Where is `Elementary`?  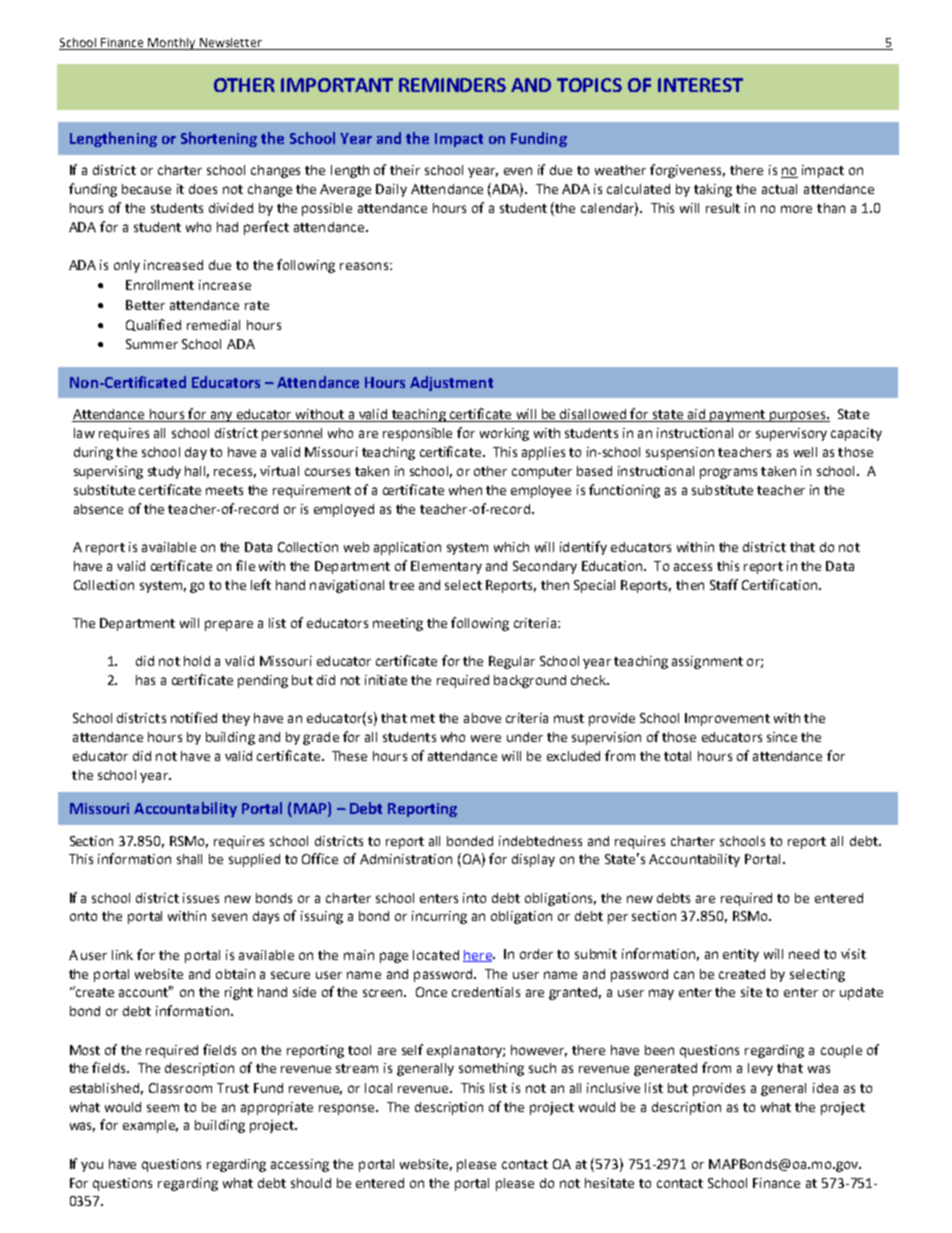 Elementary is located at coordinates (446, 567).
